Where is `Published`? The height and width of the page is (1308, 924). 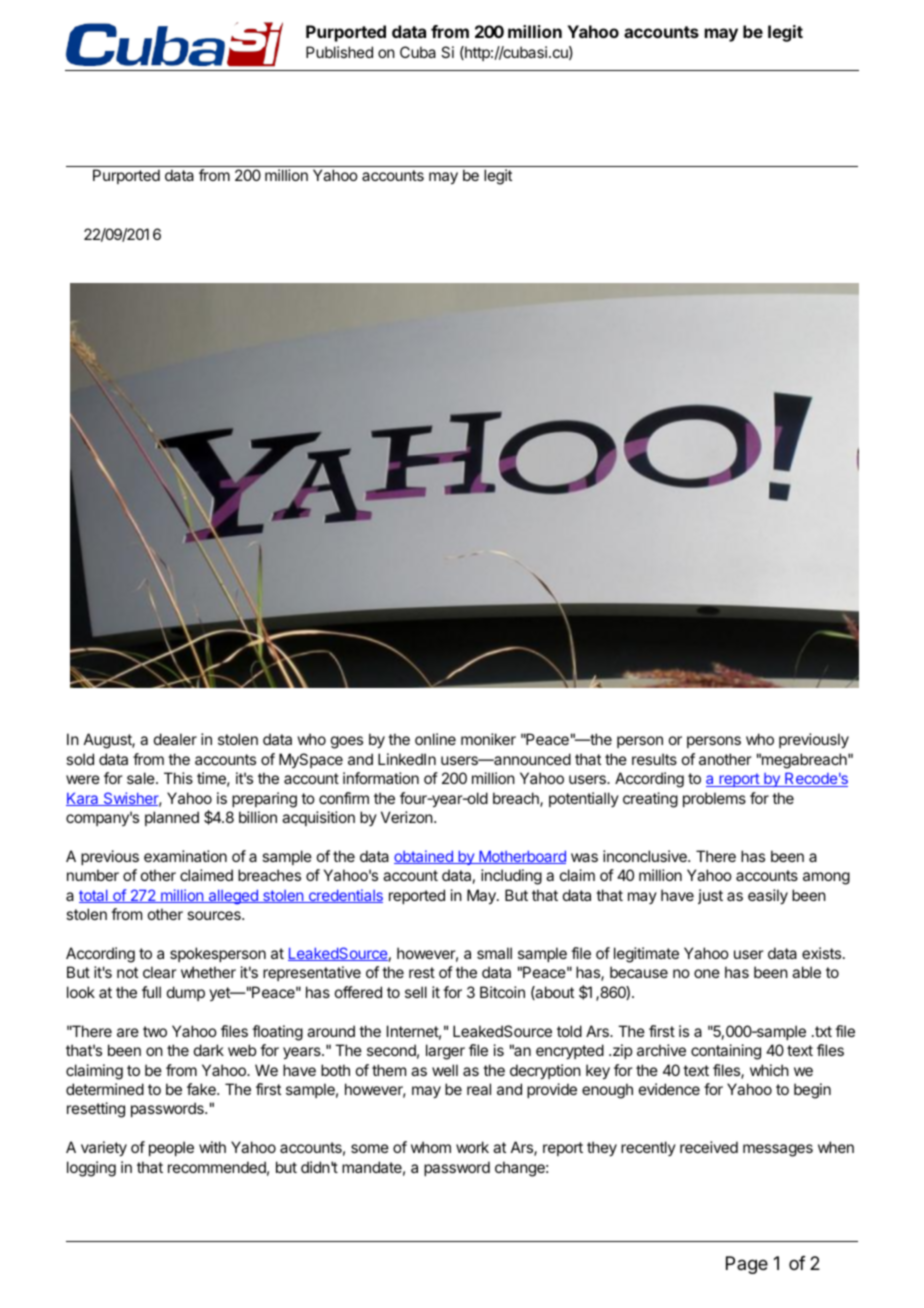 Published is located at coordinates (339, 52).
